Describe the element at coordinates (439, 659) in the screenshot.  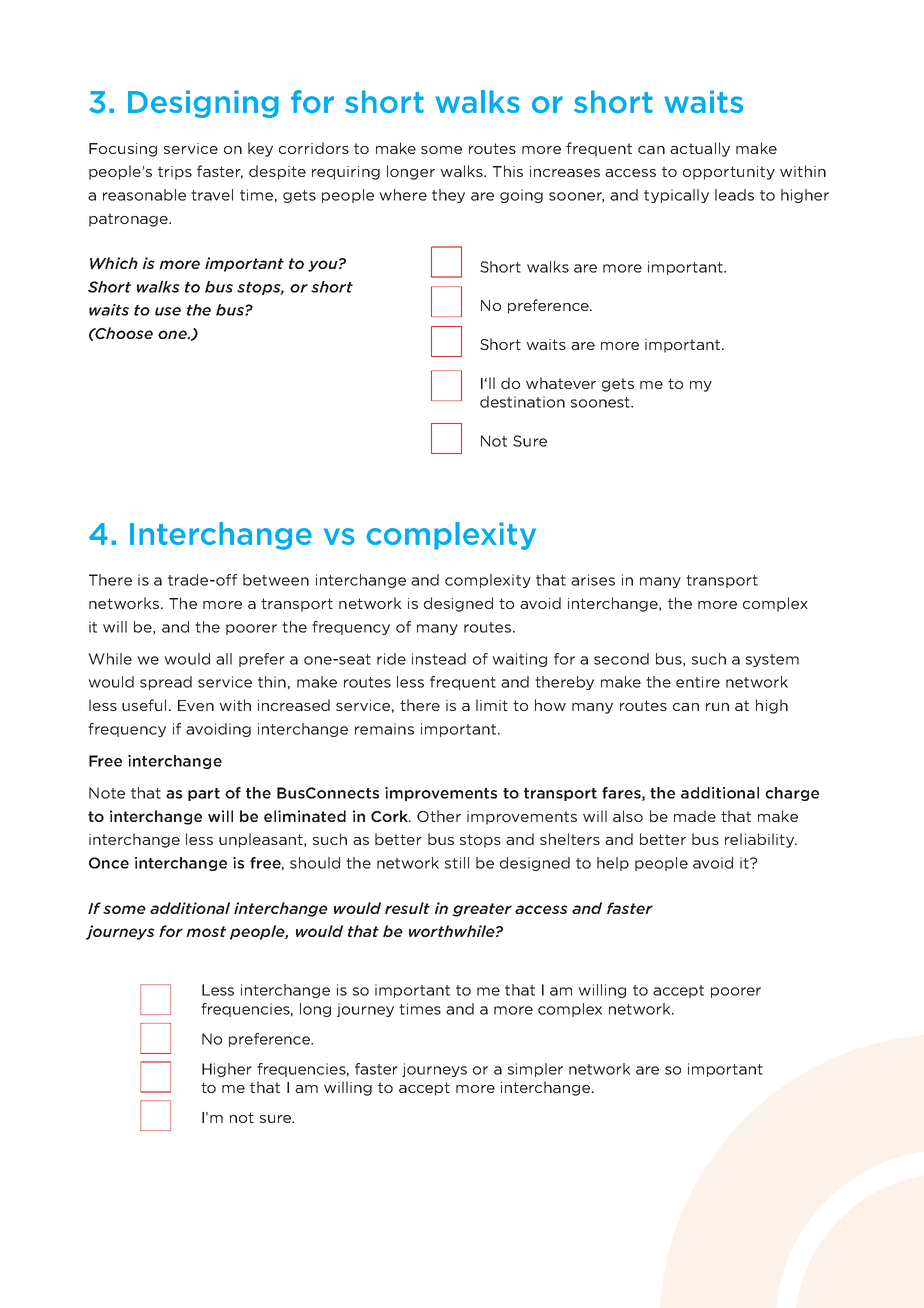
I see `instead` at that location.
